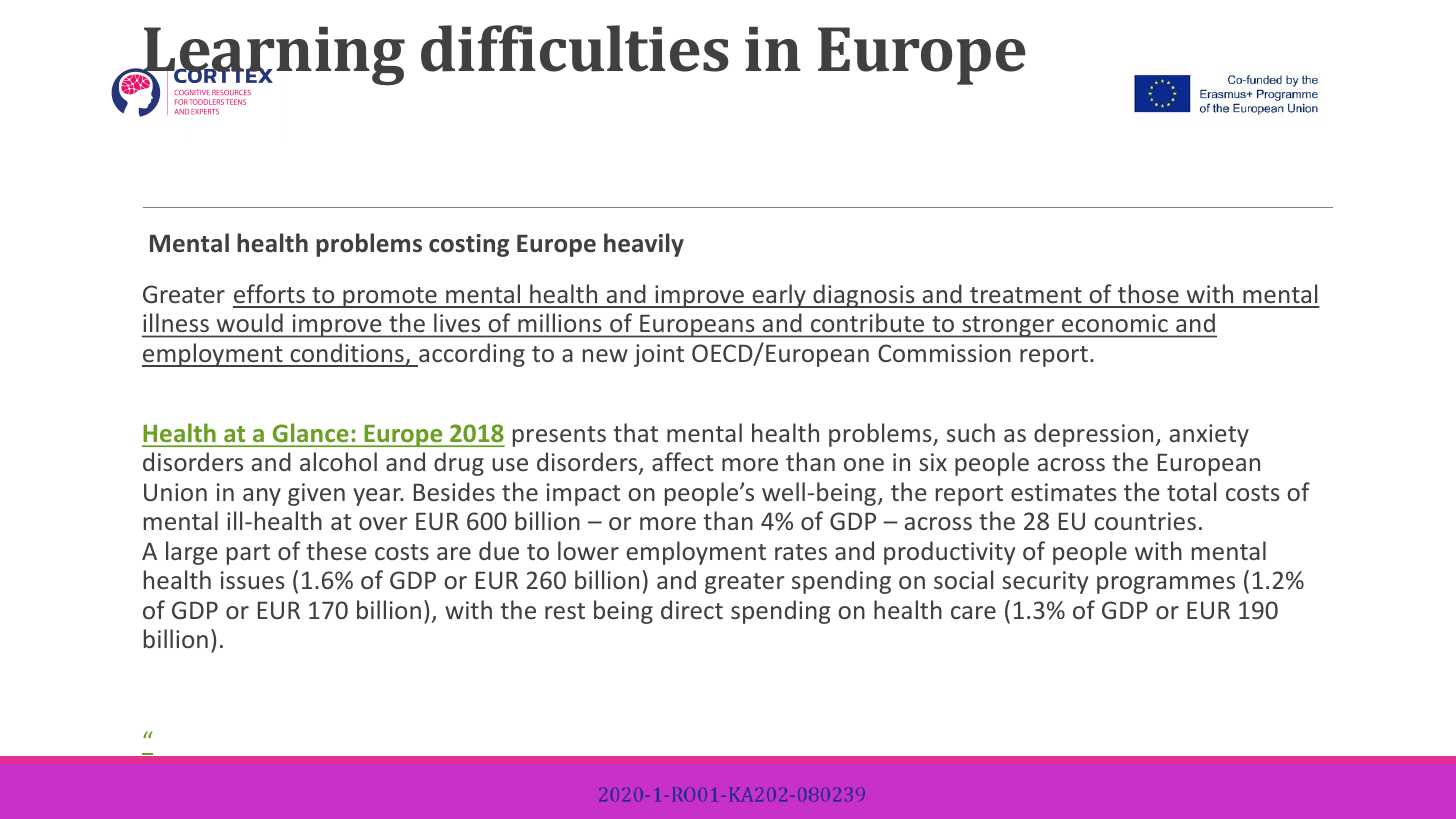 The image size is (1456, 819). I want to click on alcohol, so click(338, 461).
